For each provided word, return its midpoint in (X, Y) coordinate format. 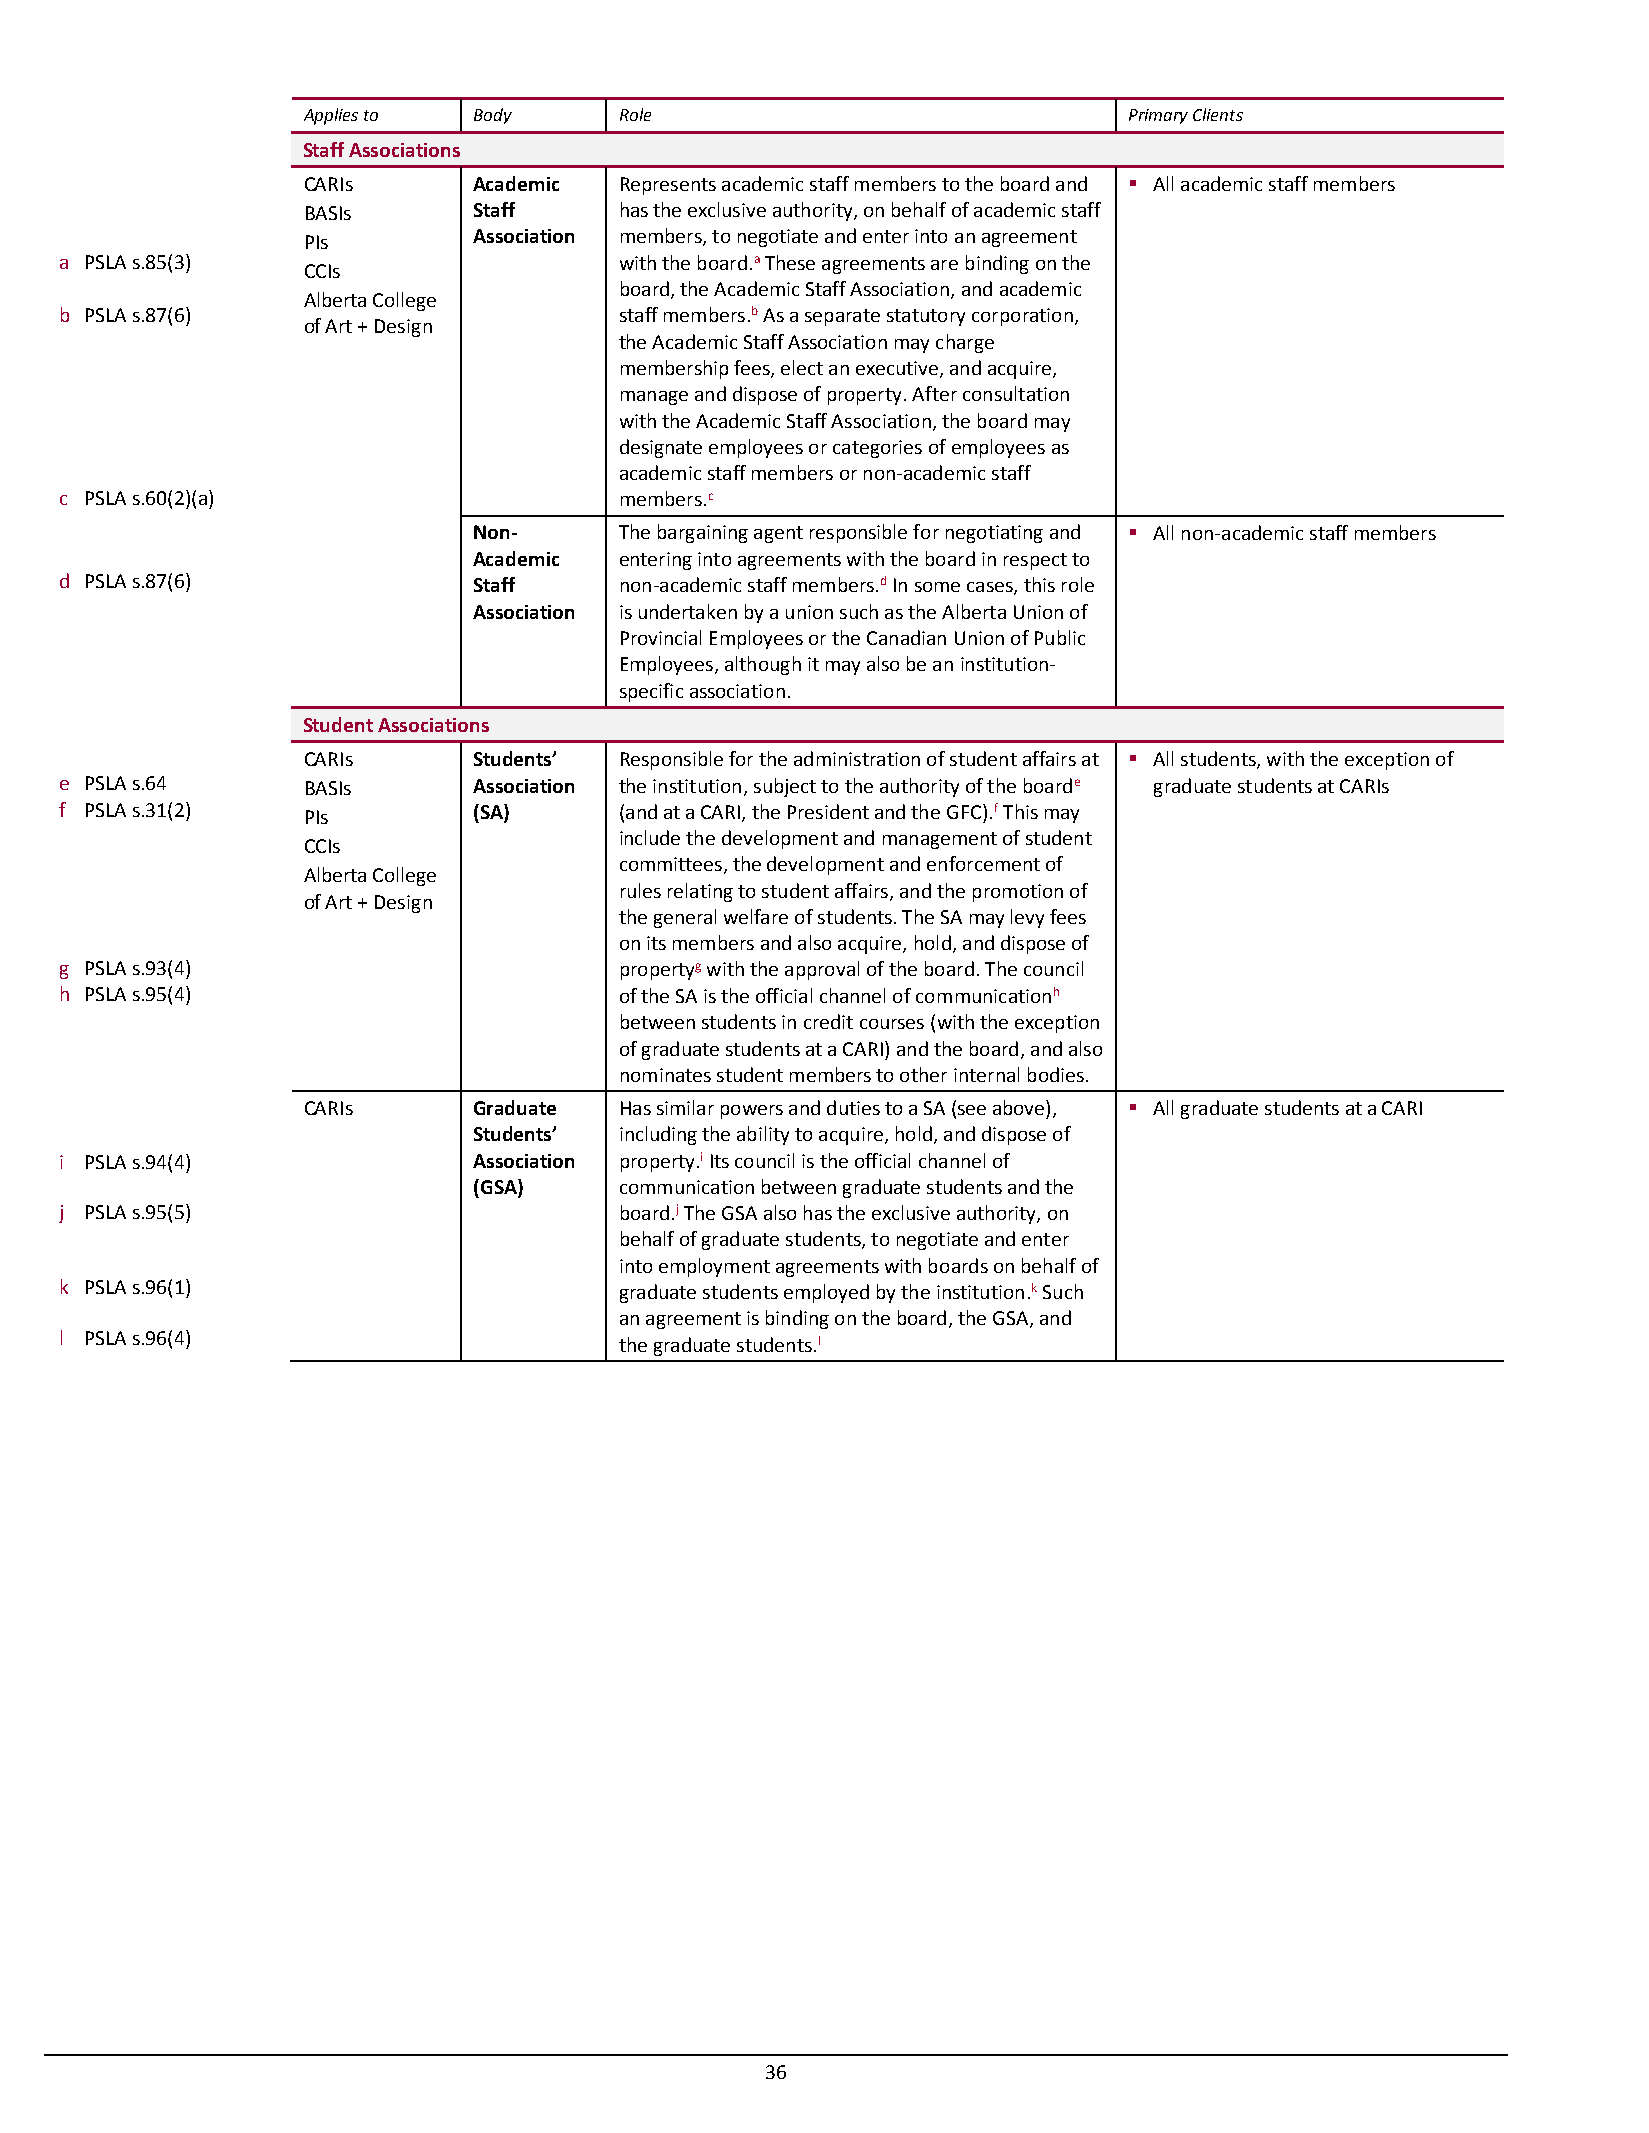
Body (493, 116)
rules (641, 890)
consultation (1016, 393)
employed (826, 1293)
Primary (1158, 116)
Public (1060, 637)
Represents (668, 186)
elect (802, 367)
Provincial (661, 637)
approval (822, 970)
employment (714, 1267)
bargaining (703, 533)
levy (1027, 918)
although (763, 665)
